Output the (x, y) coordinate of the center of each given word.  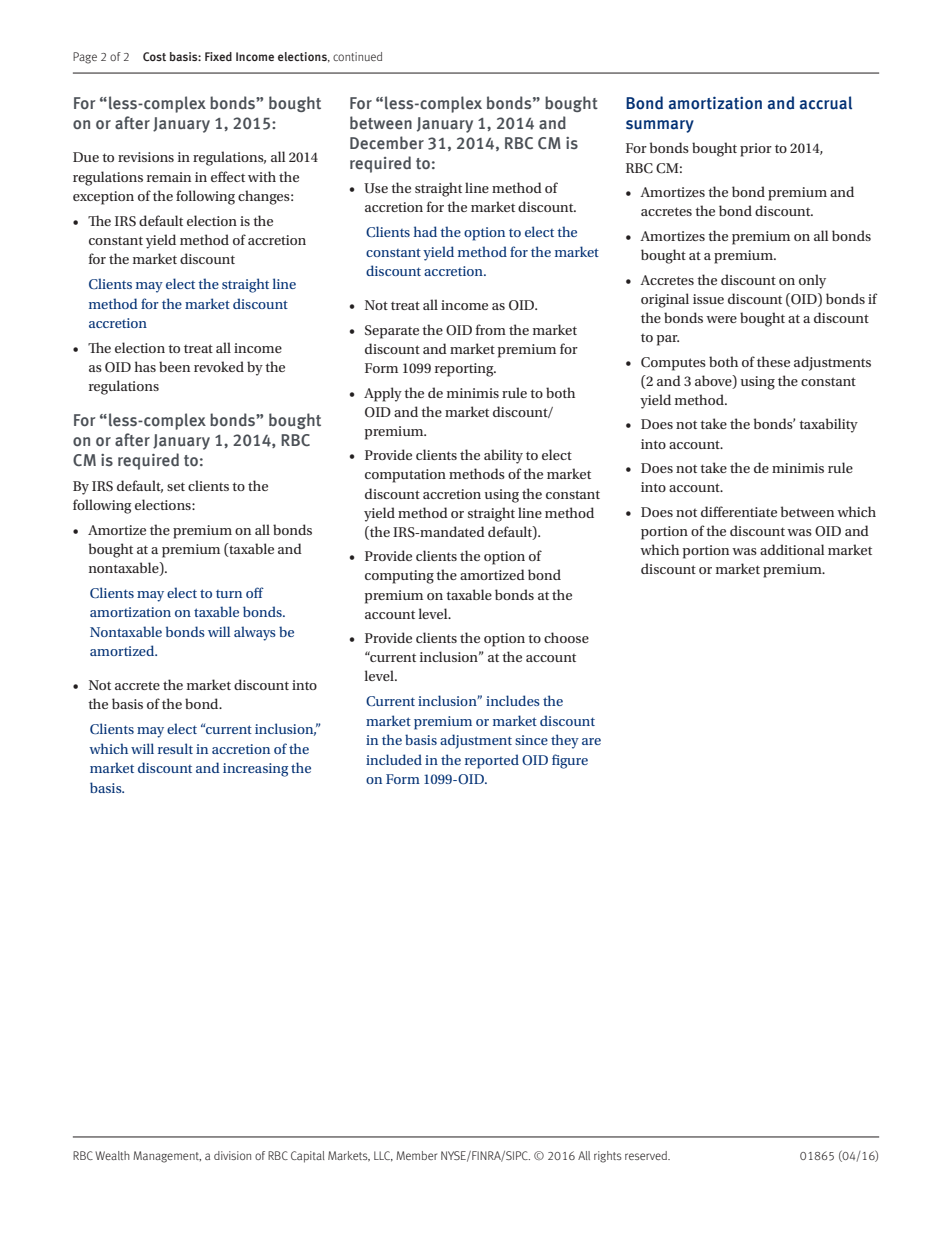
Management (167, 1157)
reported (492, 761)
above (714, 381)
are (591, 741)
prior (756, 150)
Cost (154, 56)
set (176, 486)
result (175, 748)
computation (405, 476)
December (387, 142)
